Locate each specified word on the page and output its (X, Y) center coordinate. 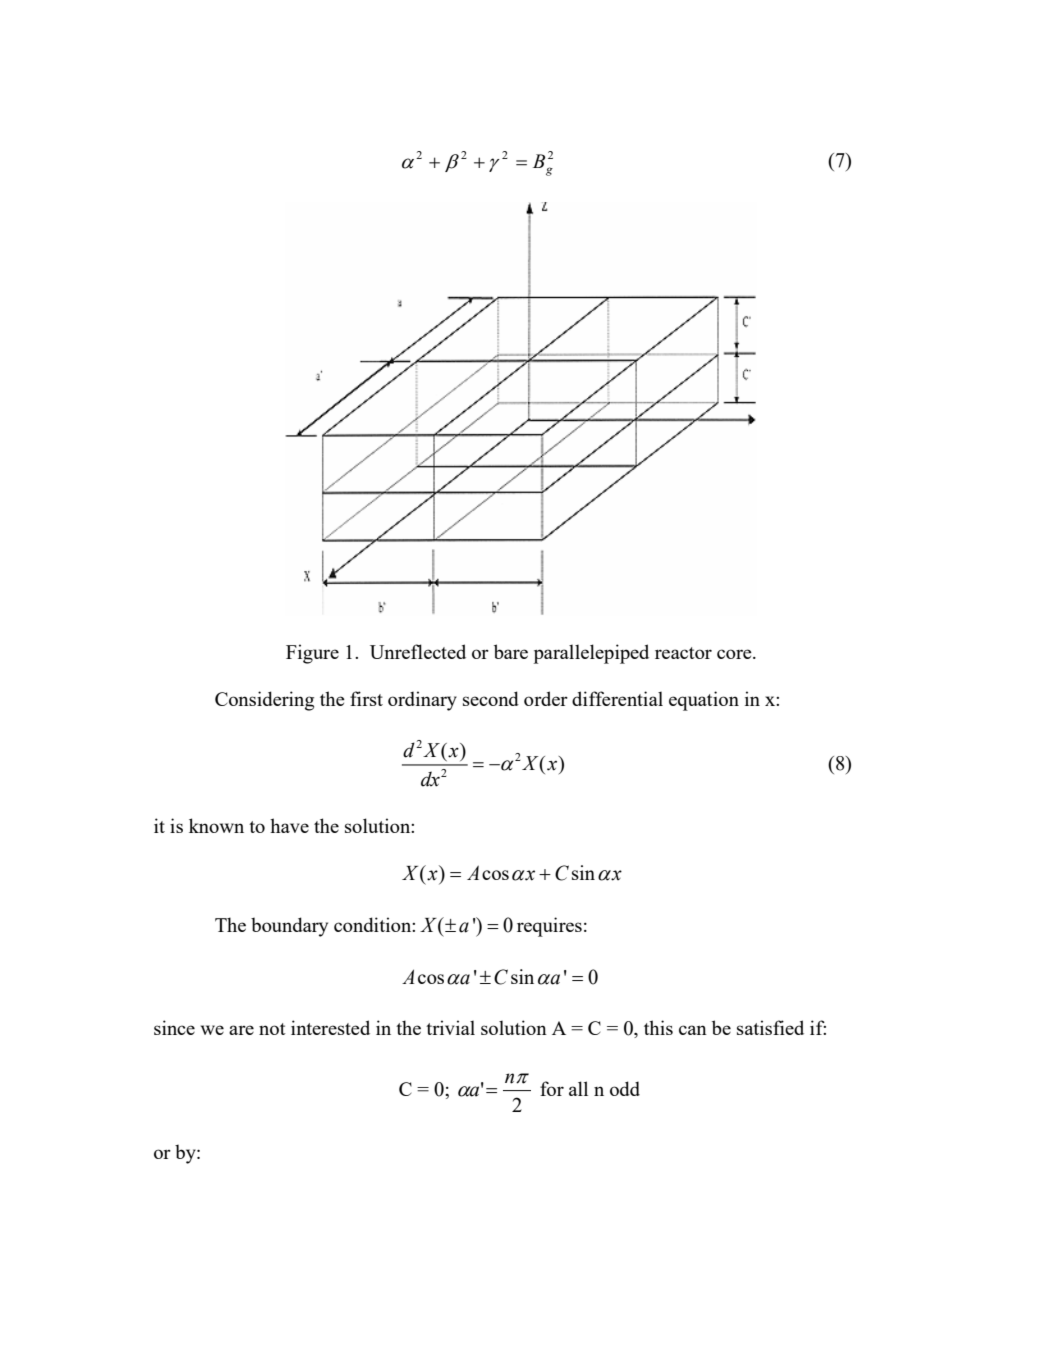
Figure (312, 654)
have (289, 825)
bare (511, 651)
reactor (683, 653)
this (658, 1027)
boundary (289, 927)
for (552, 1088)
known (216, 825)
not (272, 1029)
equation (704, 701)
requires (549, 927)
